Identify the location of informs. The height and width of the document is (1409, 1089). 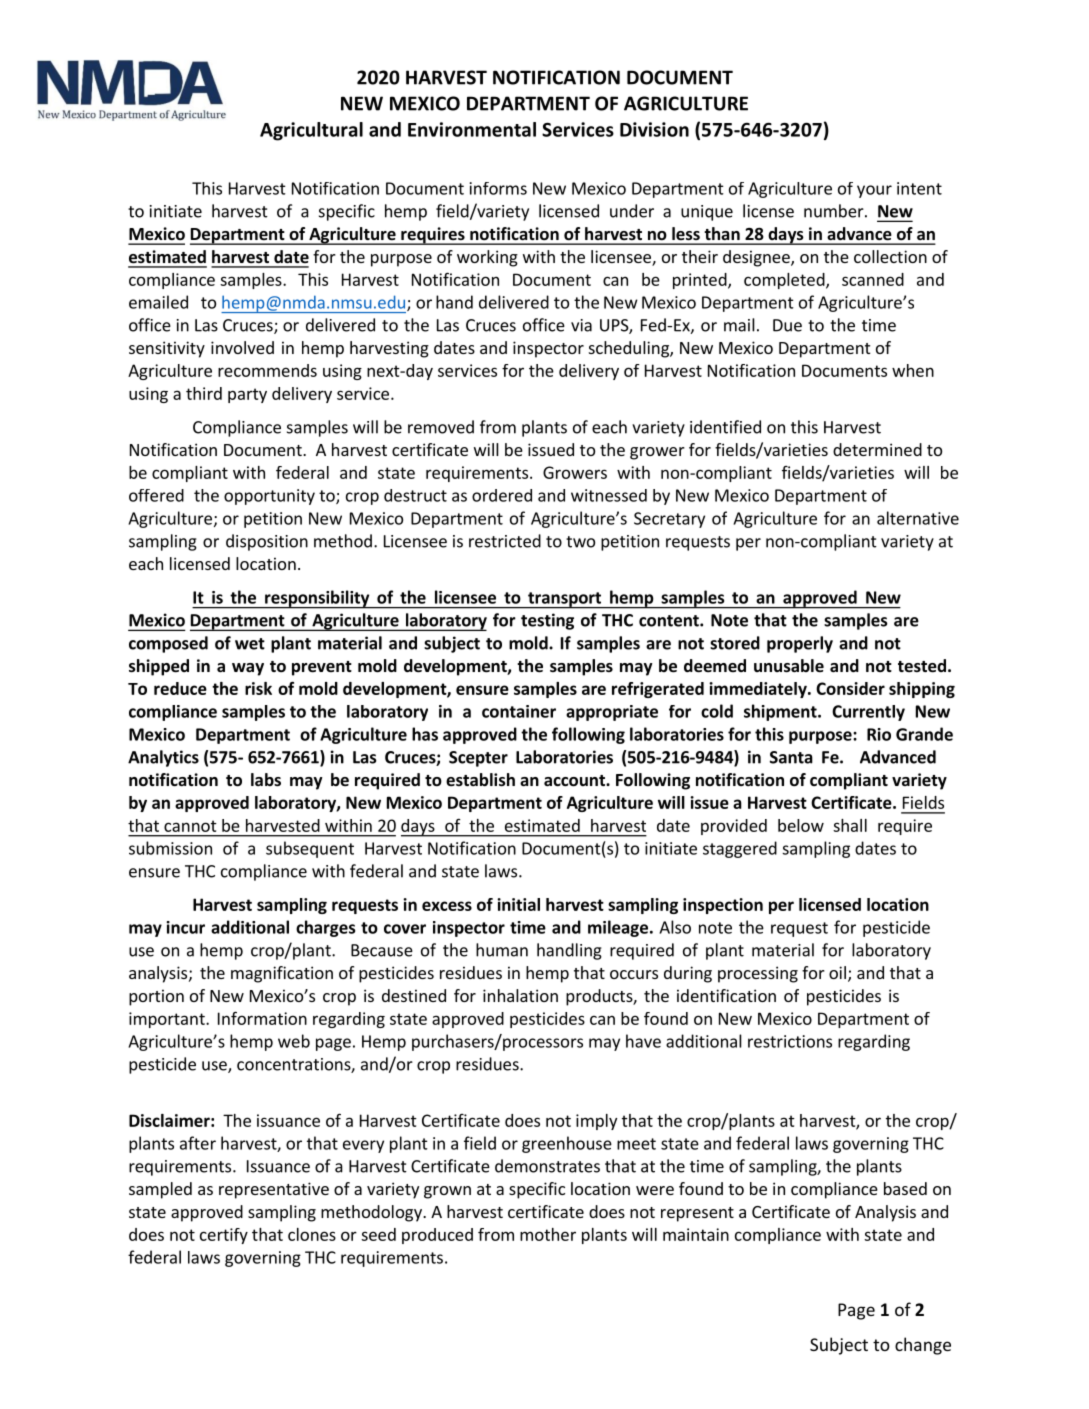
(498, 188).
